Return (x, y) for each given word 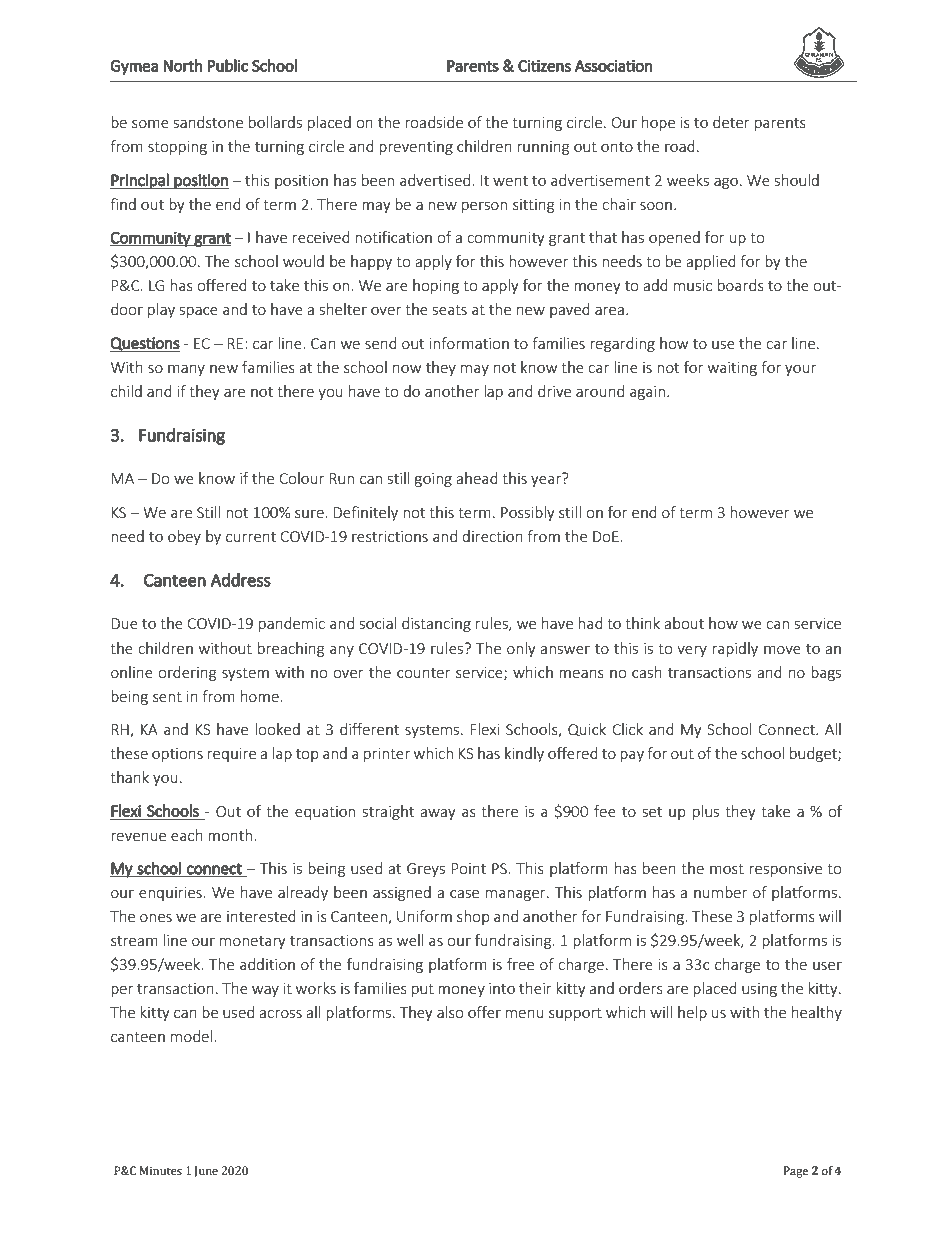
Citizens (544, 66)
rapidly (735, 649)
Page (796, 1172)
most (727, 869)
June (206, 1171)
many (186, 370)
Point (468, 868)
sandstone (208, 122)
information (469, 343)
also (450, 1012)
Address (240, 580)
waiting (732, 369)
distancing (436, 624)
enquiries (171, 894)
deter (731, 122)
